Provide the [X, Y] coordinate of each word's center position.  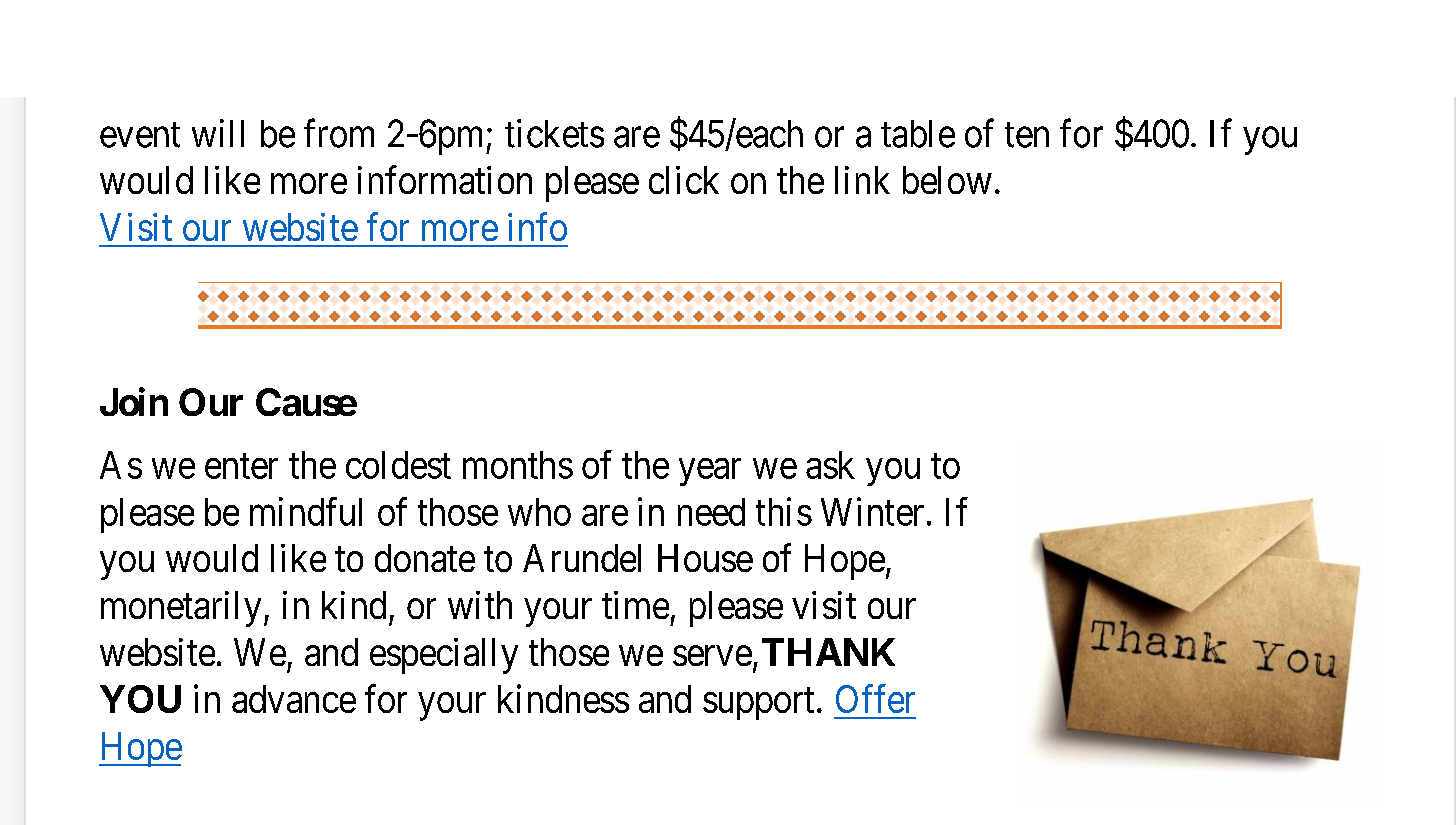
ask [830, 465]
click [684, 180]
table [918, 134]
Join [134, 401]
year [710, 472]
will [218, 133]
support [758, 704]
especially [444, 656]
